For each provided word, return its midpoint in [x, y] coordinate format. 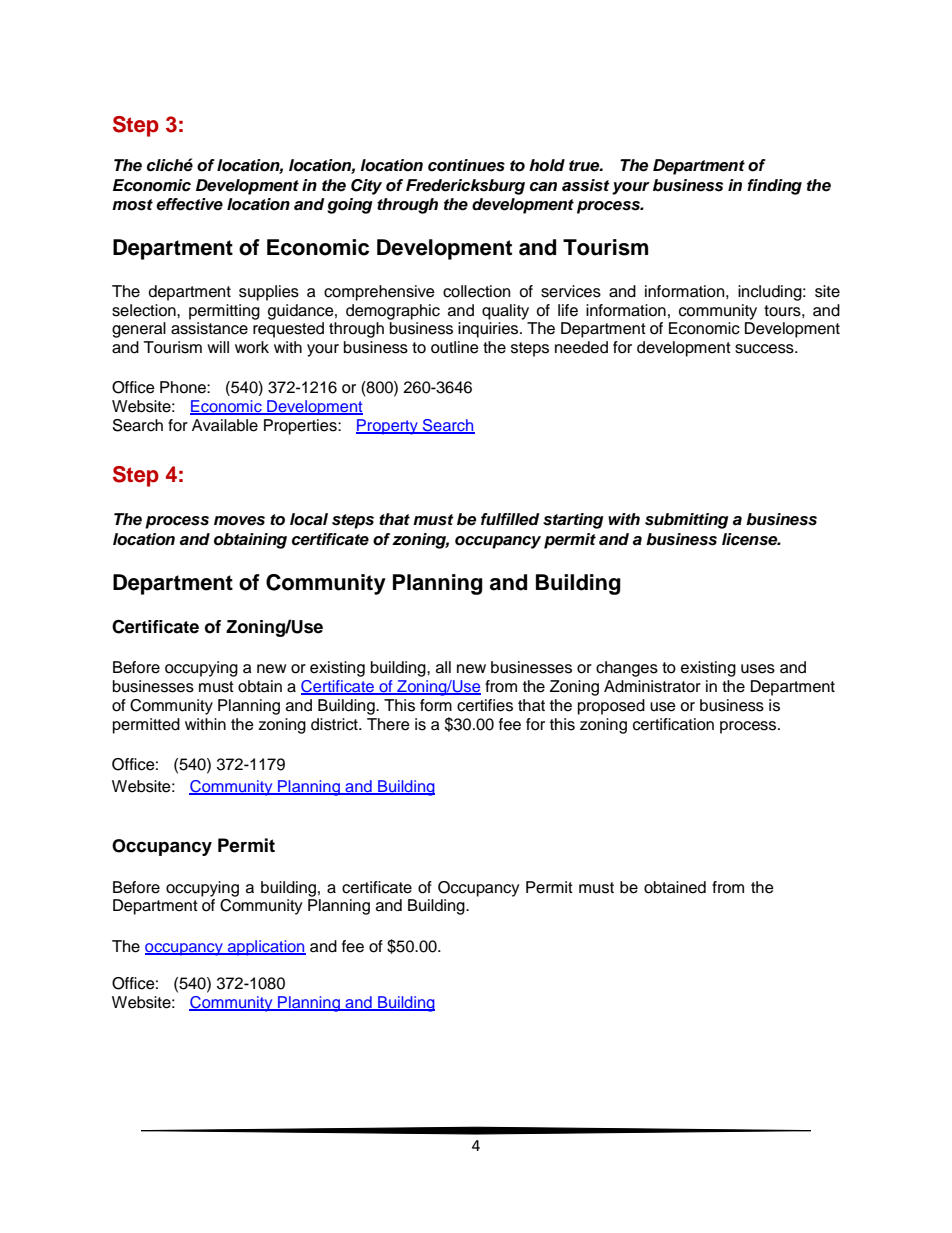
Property [388, 427]
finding [774, 187]
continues [466, 165]
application [265, 948]
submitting [687, 521]
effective [189, 204]
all [443, 667]
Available [225, 425]
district [335, 724]
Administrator [652, 686]
